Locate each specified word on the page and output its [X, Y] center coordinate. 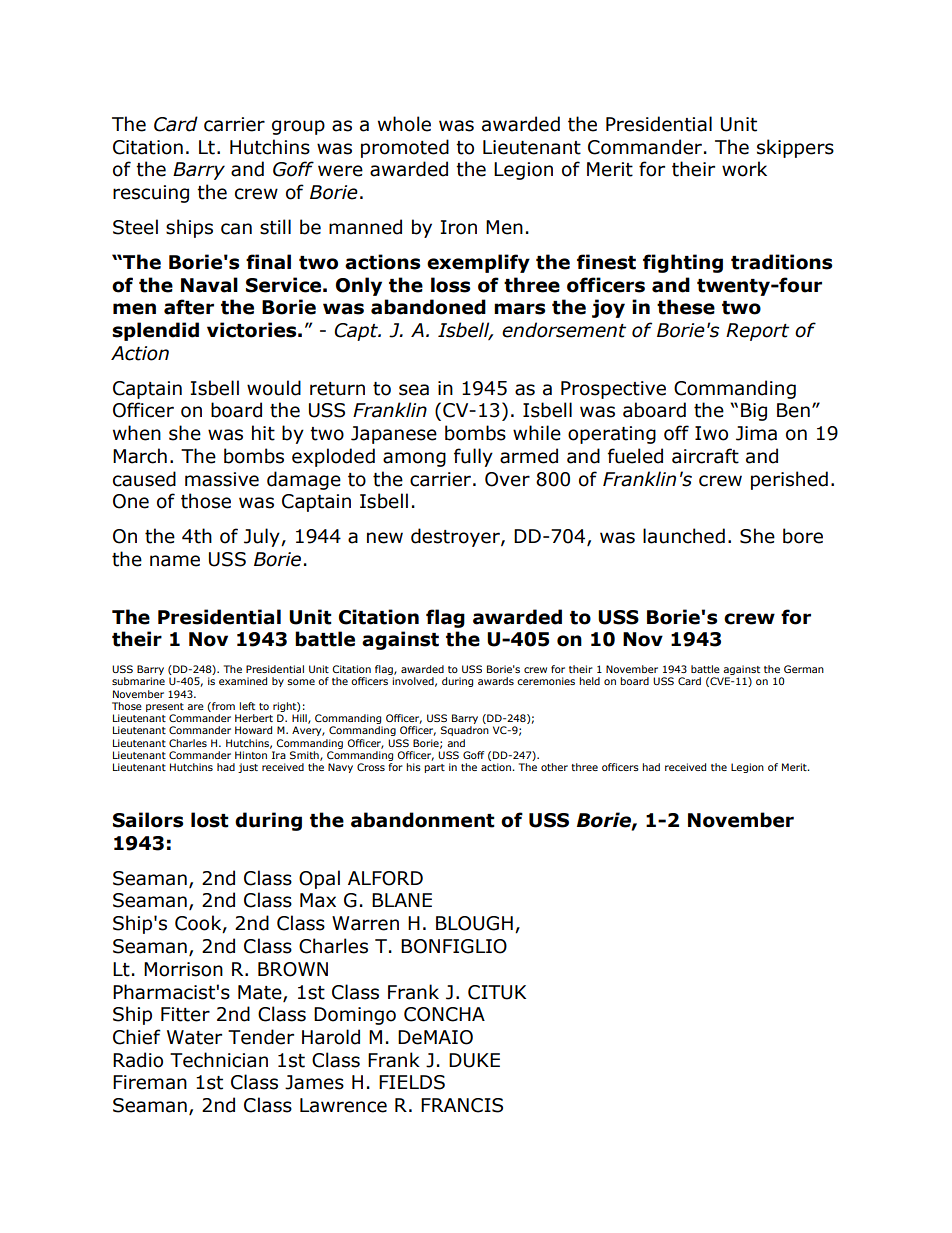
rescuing [151, 194]
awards [496, 681]
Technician [219, 1060]
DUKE [474, 1060]
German [804, 669]
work [744, 169]
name [175, 561]
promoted [405, 148]
